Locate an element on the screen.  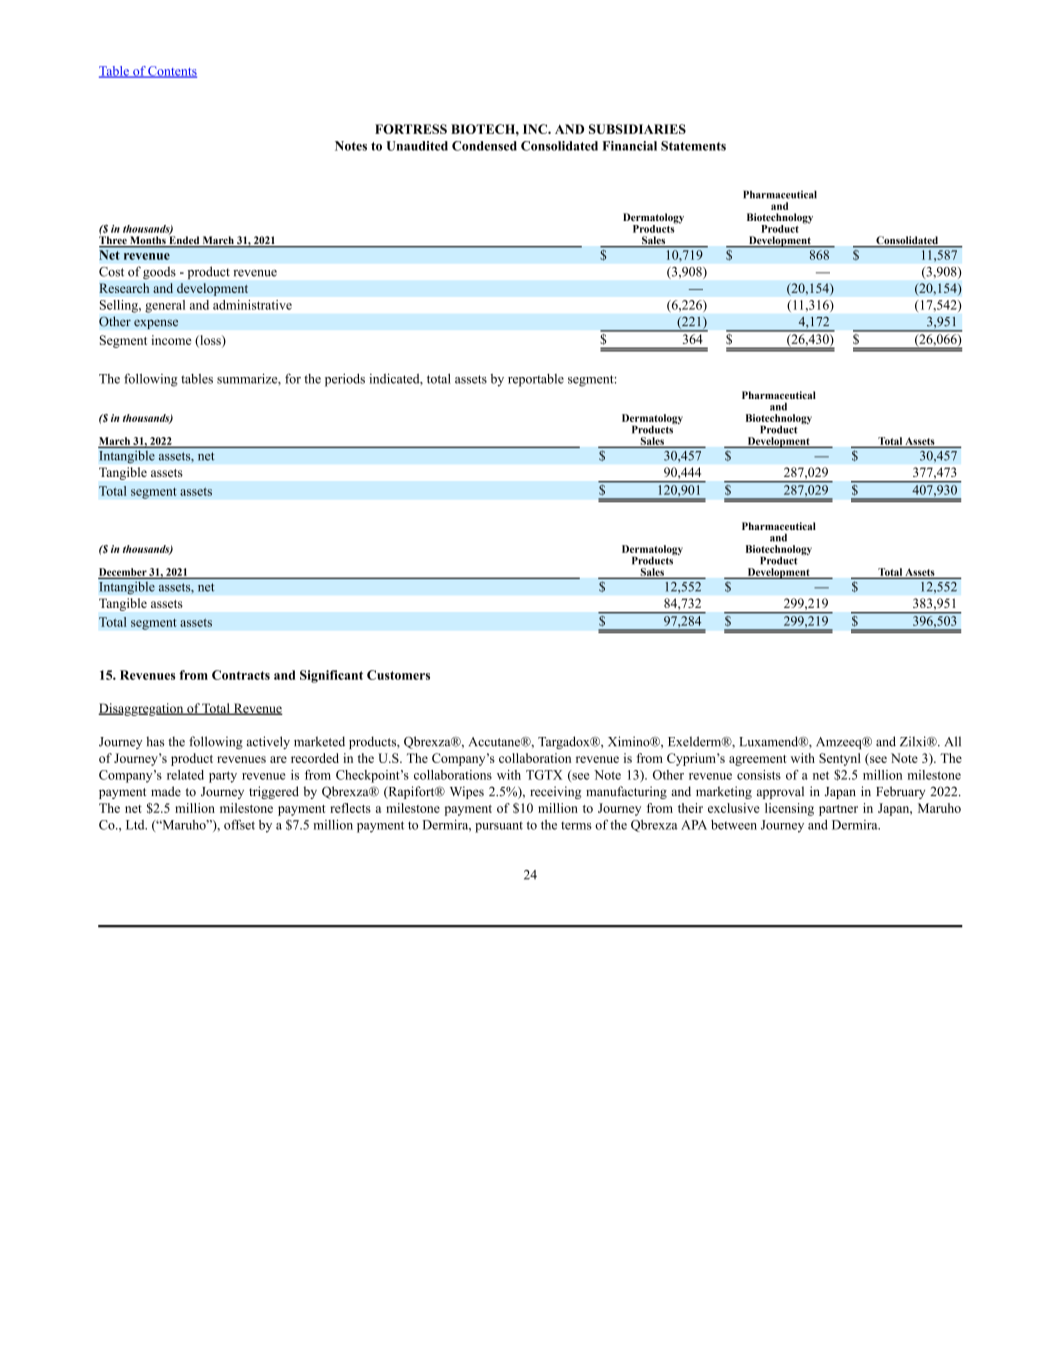
administrative is located at coordinates (252, 305).
